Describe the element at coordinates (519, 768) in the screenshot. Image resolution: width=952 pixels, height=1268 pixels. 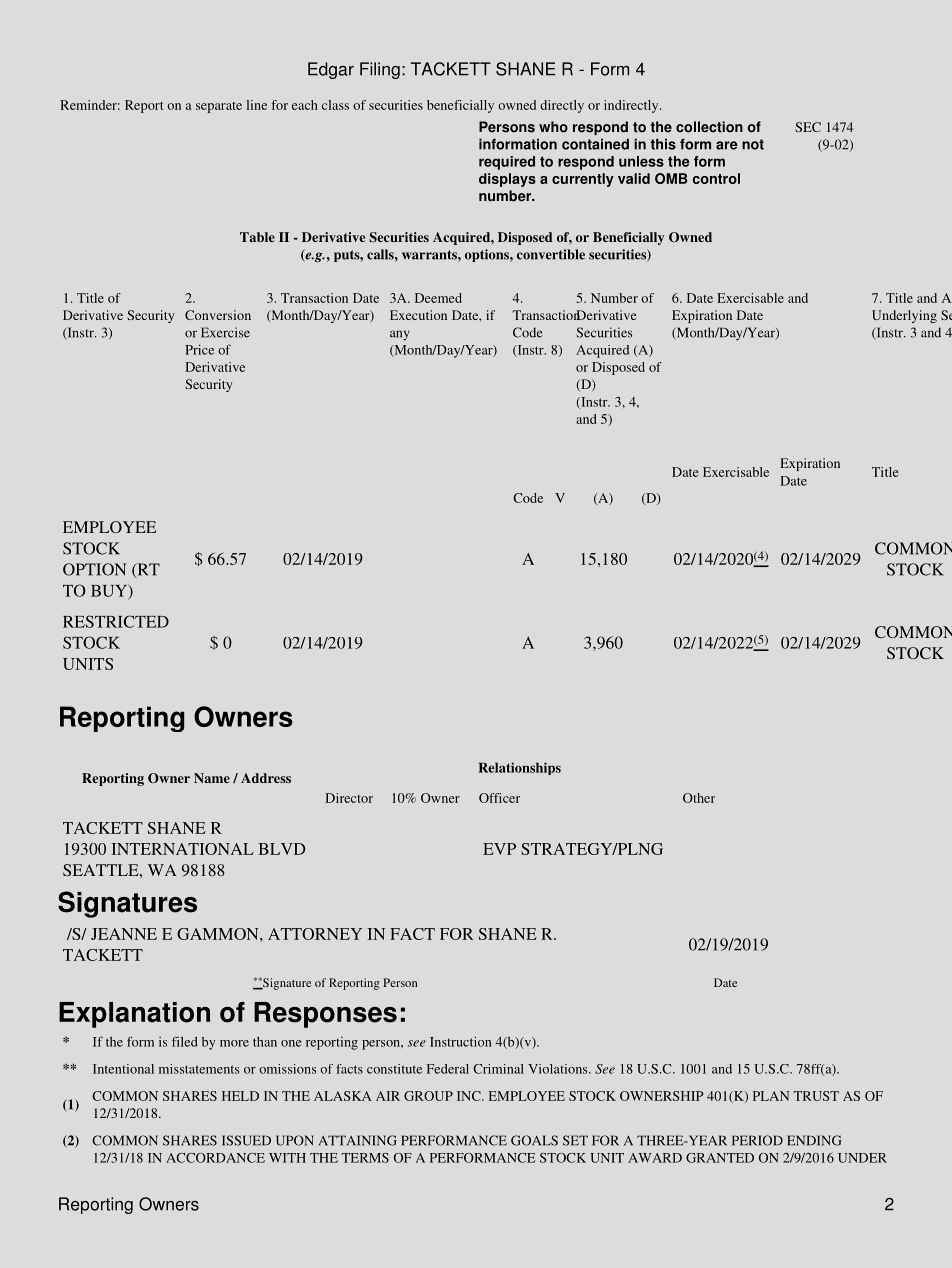
I see `Relationships` at that location.
